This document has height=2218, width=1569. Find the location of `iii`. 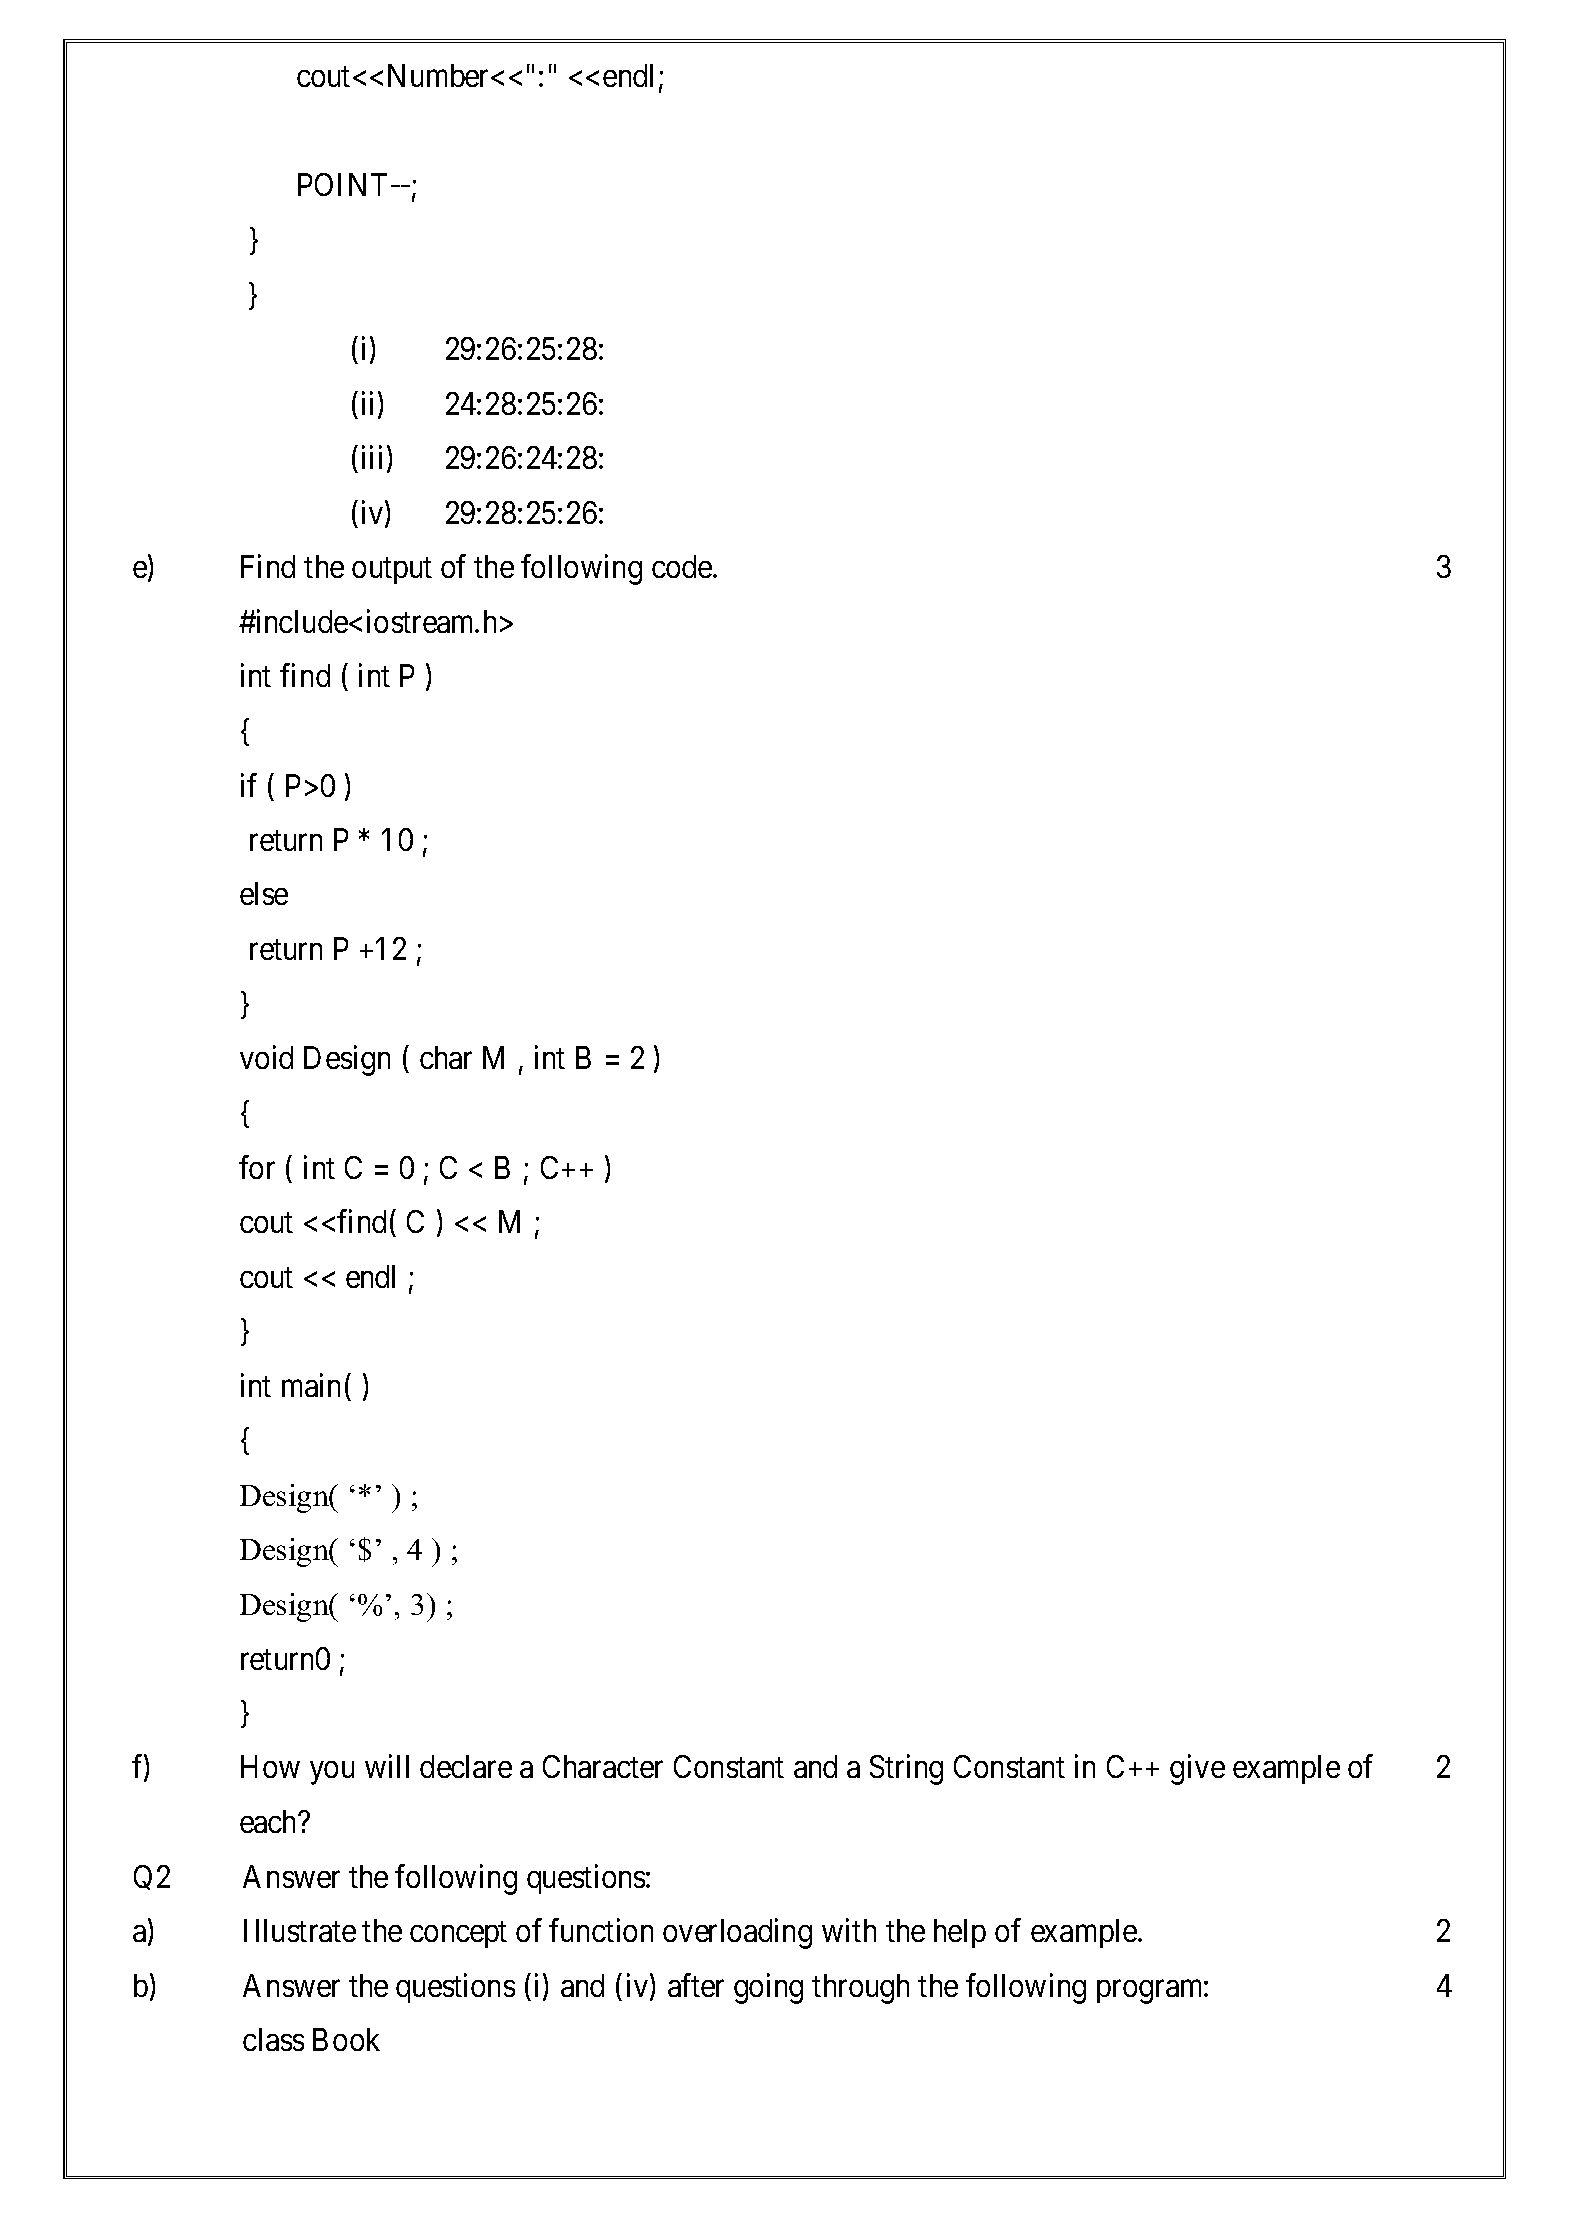

iii is located at coordinates (372, 457).
